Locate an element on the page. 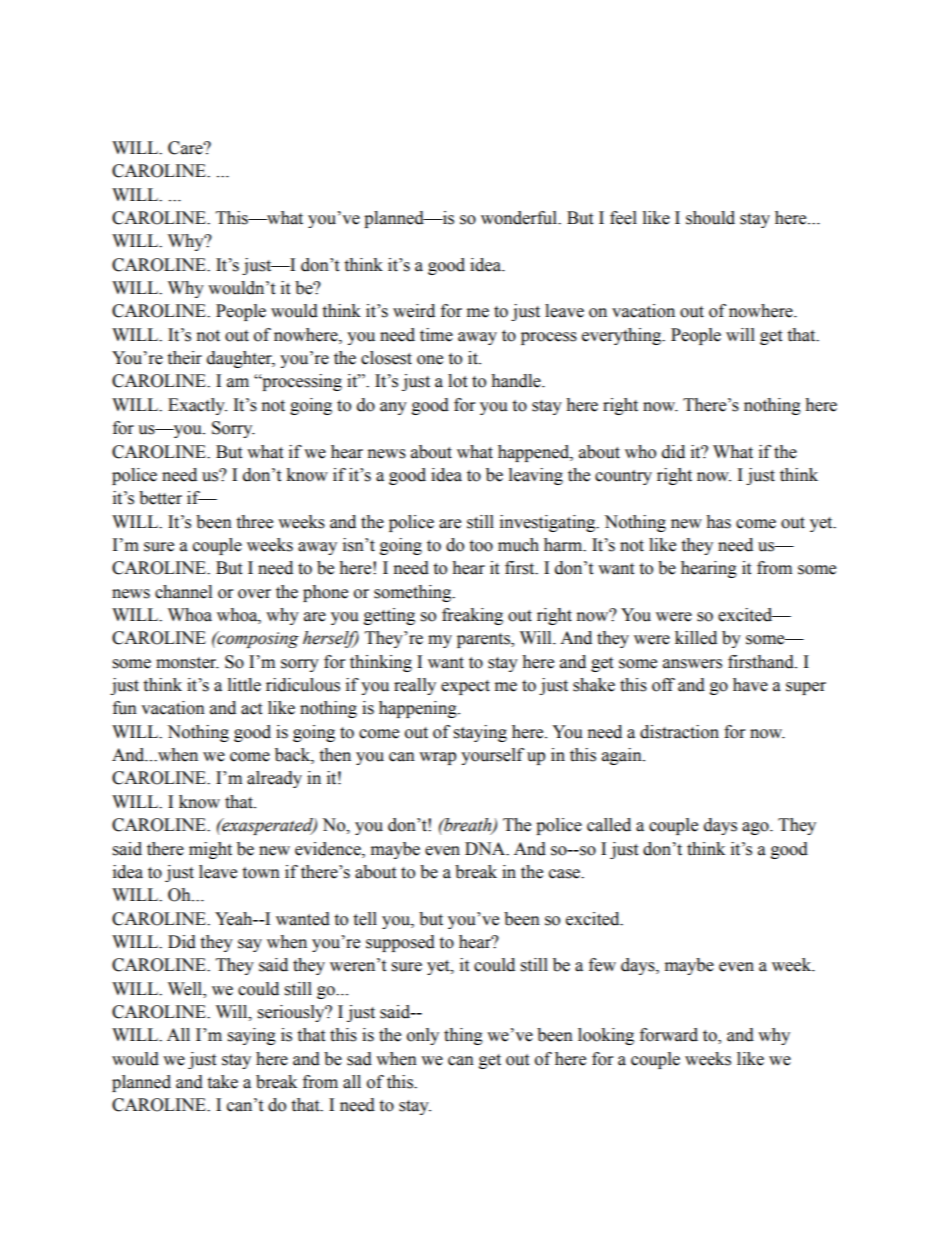 Image resolution: width=952 pixels, height=1233 pixels. wonderful is located at coordinates (520, 218).
